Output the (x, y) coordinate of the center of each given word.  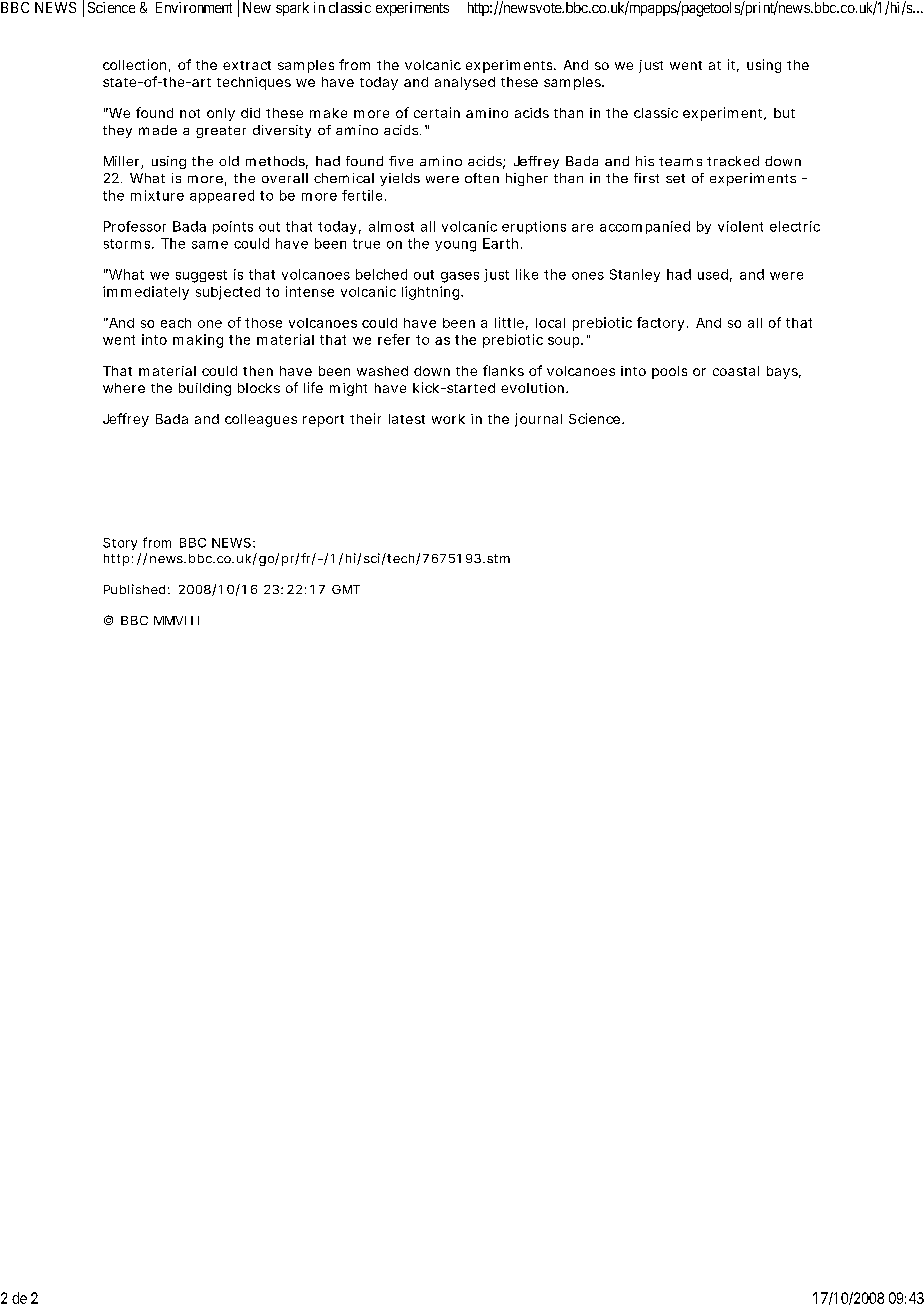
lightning (432, 293)
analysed (465, 83)
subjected (228, 293)
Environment (194, 7)
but (784, 113)
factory (660, 324)
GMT (346, 589)
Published (134, 589)
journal (538, 420)
